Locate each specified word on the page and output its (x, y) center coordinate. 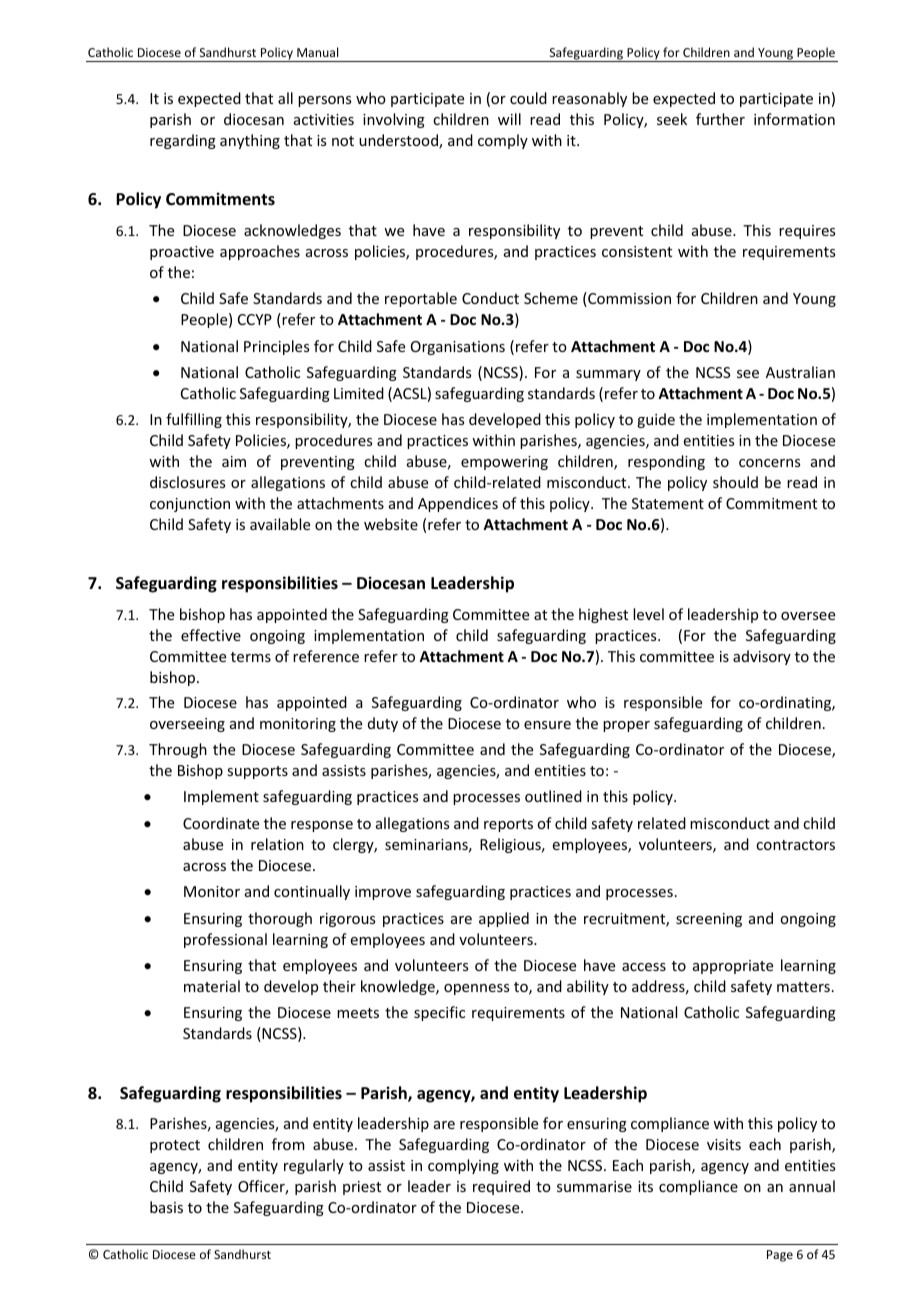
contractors (795, 845)
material (212, 986)
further (720, 119)
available (280, 524)
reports (508, 825)
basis (166, 1207)
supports (257, 772)
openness (476, 989)
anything (250, 141)
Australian (800, 372)
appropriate (733, 967)
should (735, 482)
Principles (276, 347)
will (509, 119)
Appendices (458, 504)
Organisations (458, 348)
